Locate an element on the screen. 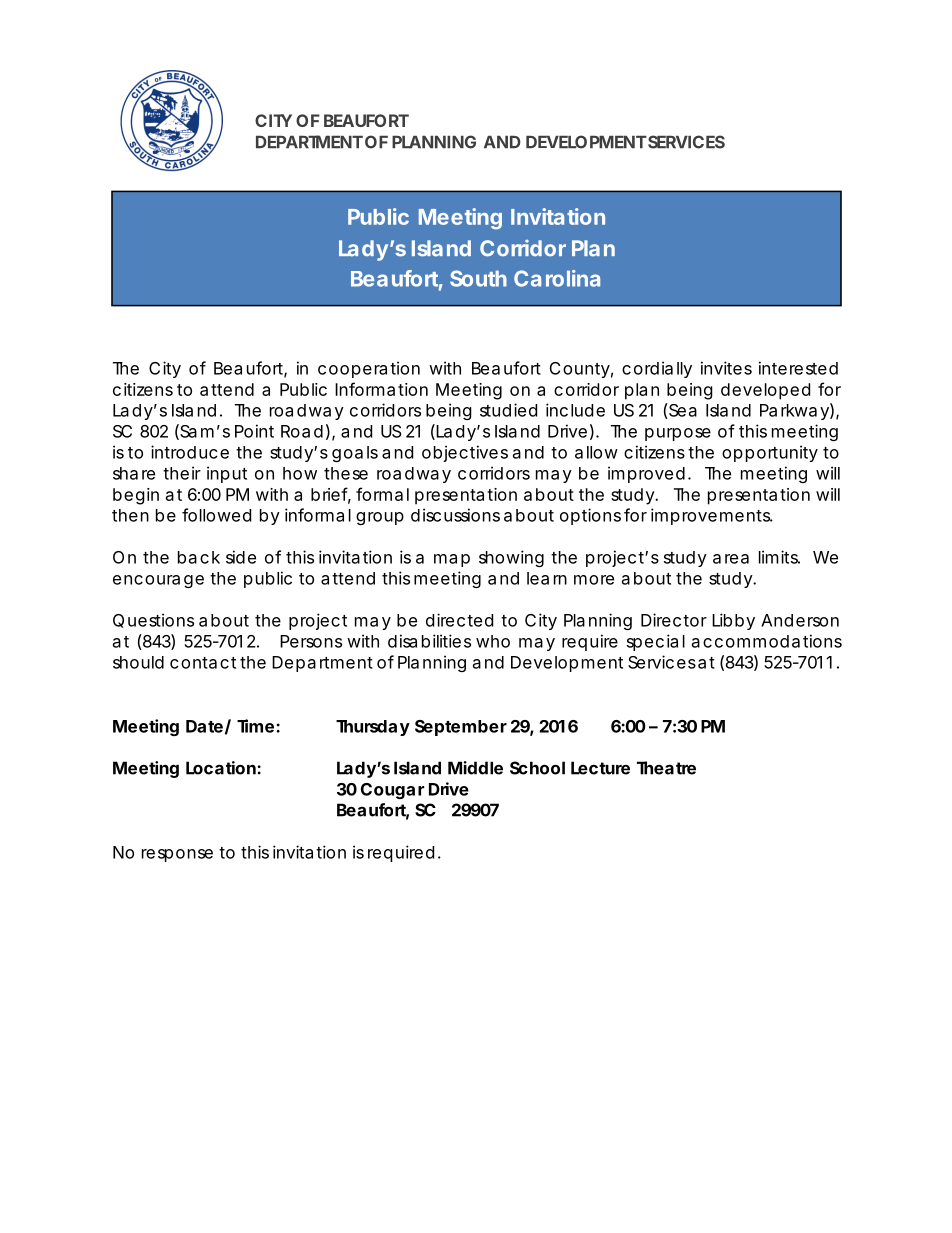 Image resolution: width=952 pixels, height=1233 pixels. Carolina is located at coordinates (557, 278).
